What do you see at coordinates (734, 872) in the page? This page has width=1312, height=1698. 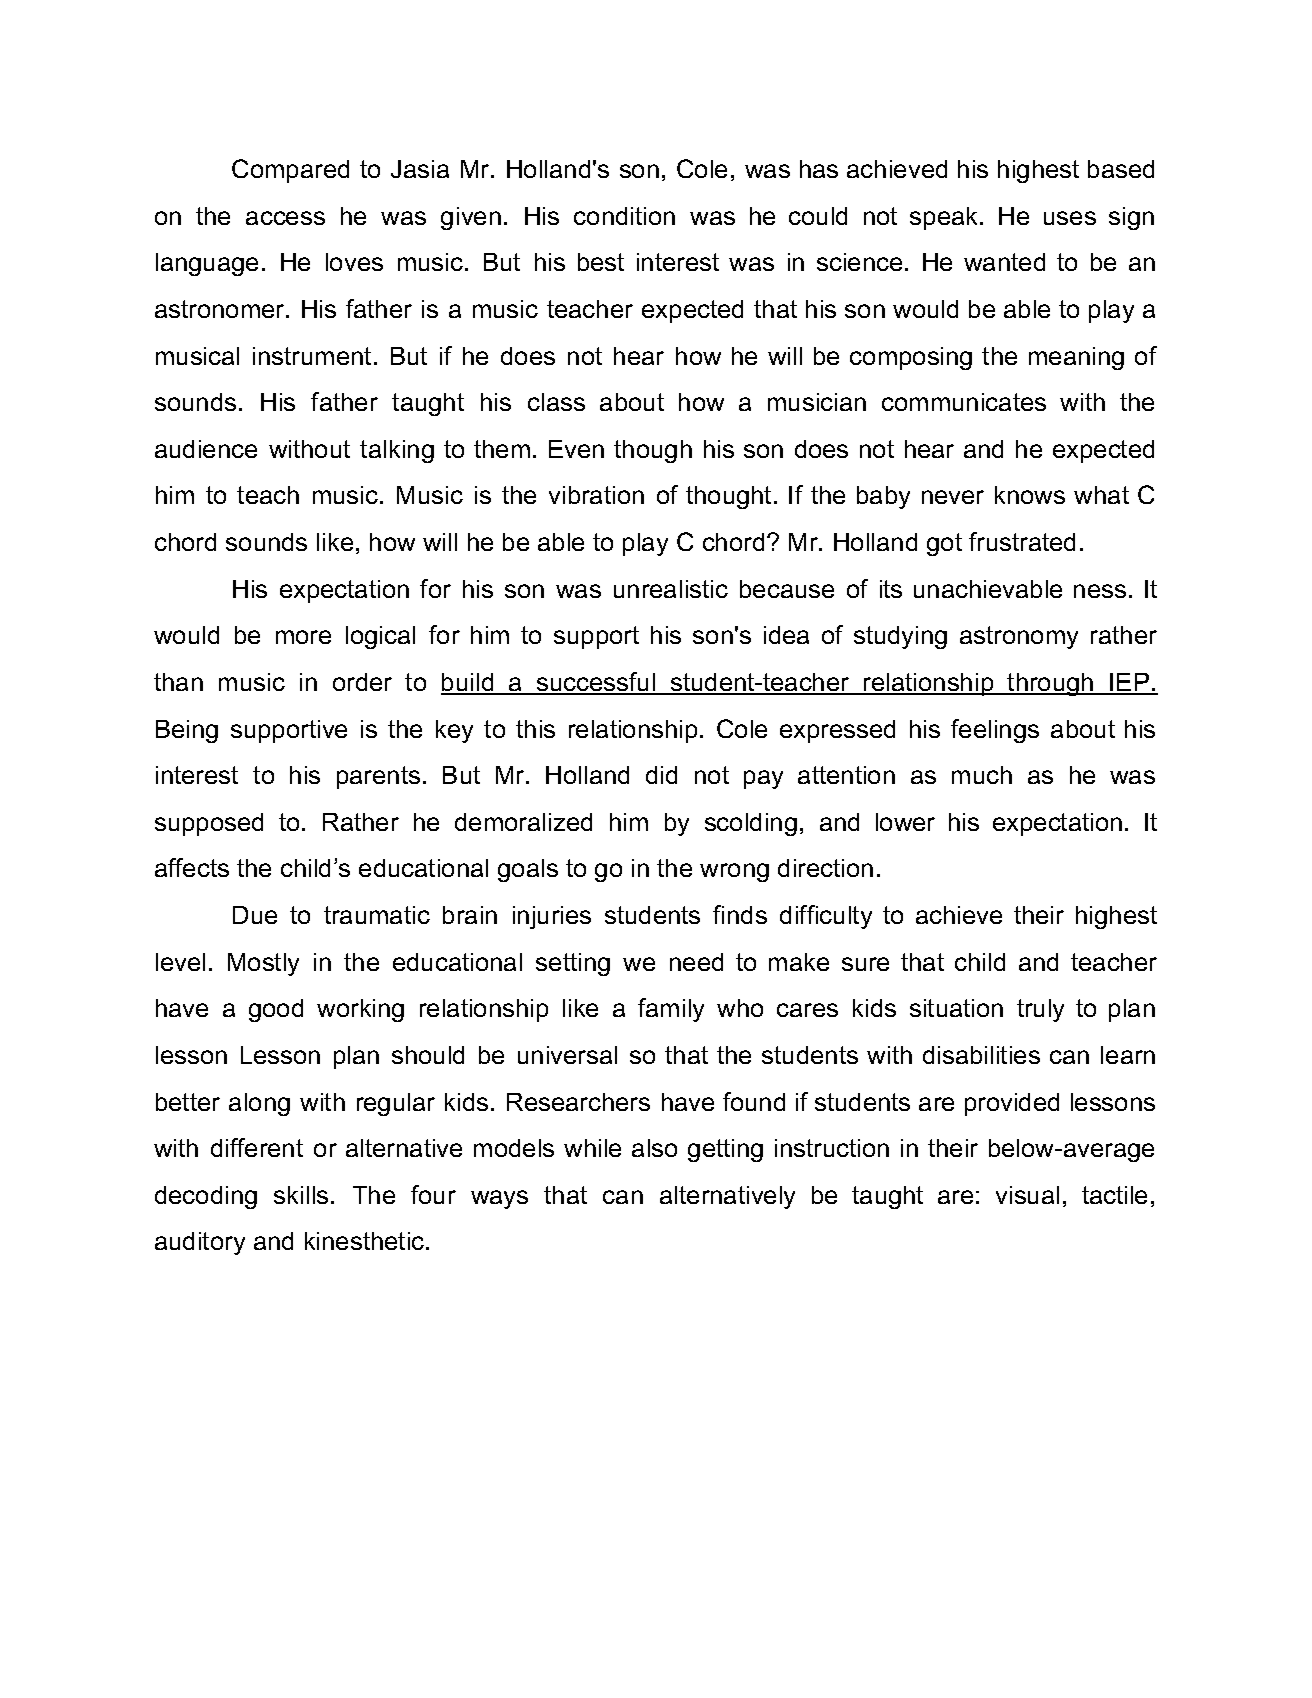 I see `wrong` at bounding box center [734, 872].
